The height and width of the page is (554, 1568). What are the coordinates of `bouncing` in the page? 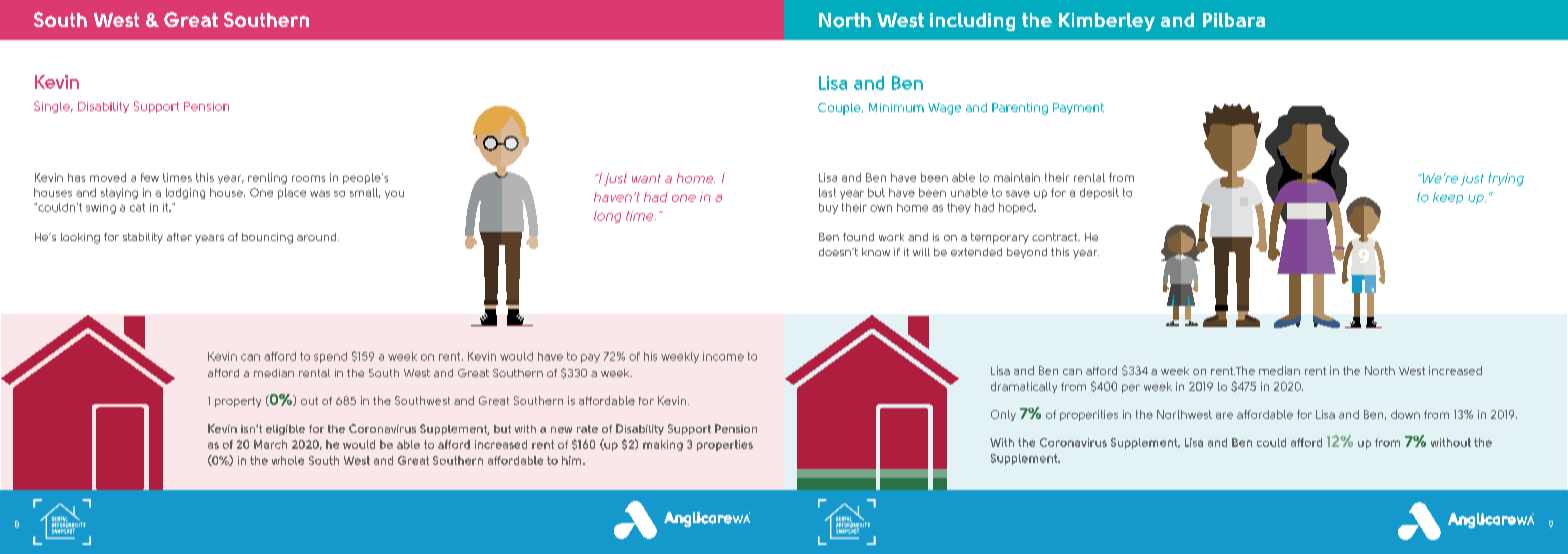 It's located at (267, 238).
